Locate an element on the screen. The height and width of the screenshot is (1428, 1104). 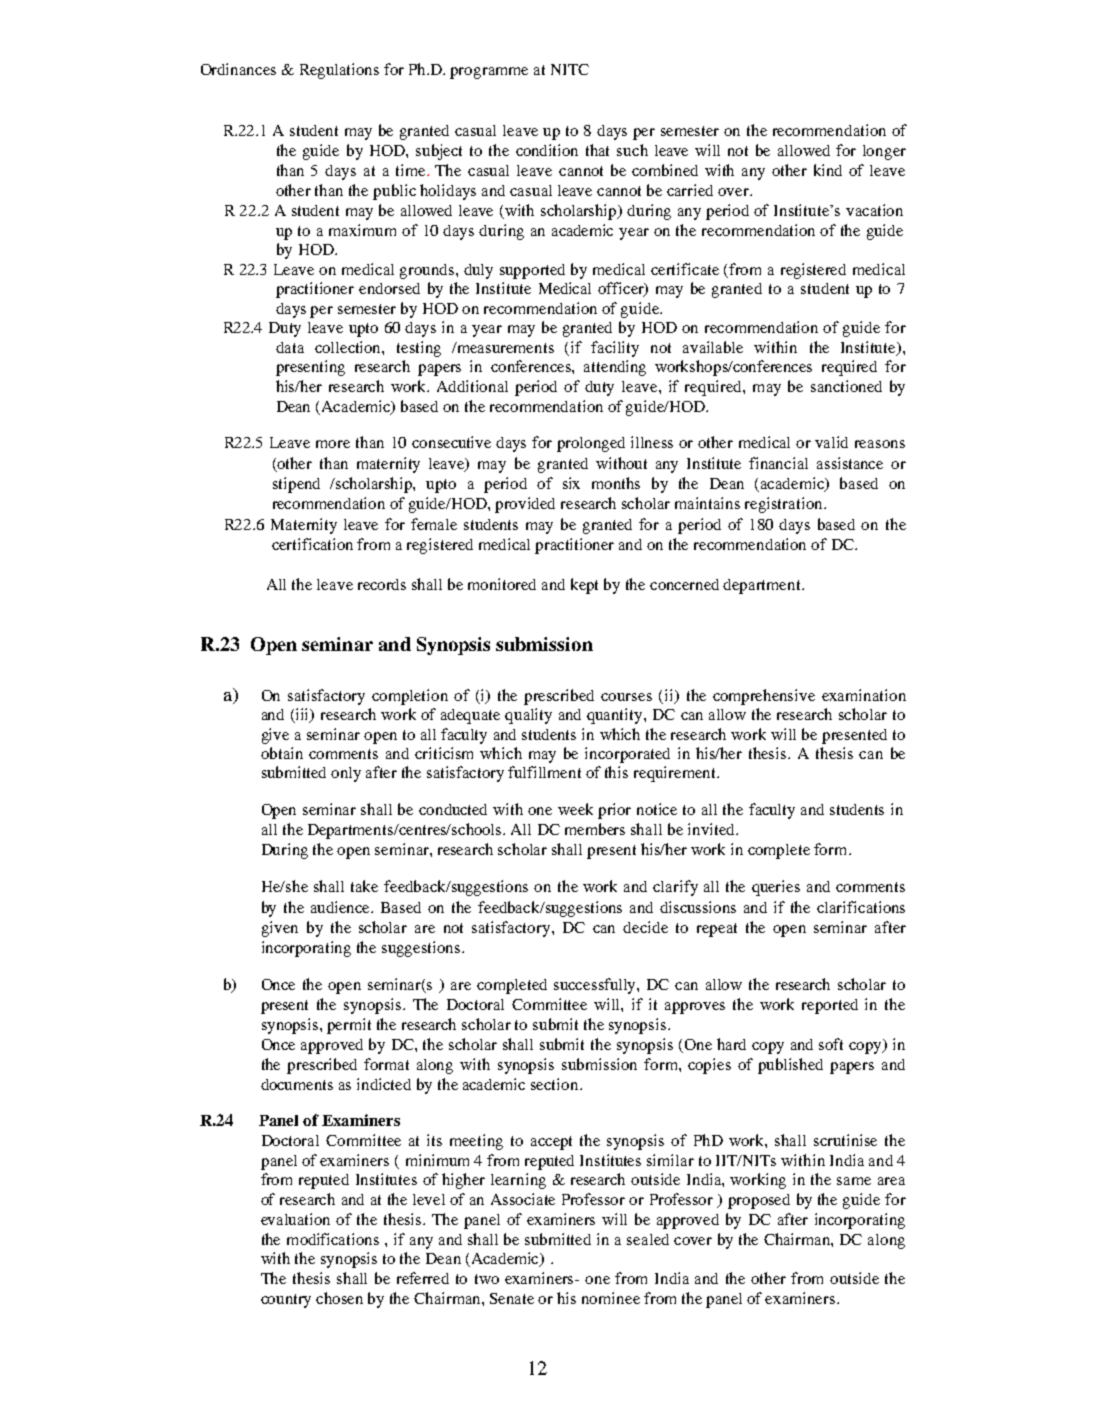
modifications is located at coordinates (333, 1239).
